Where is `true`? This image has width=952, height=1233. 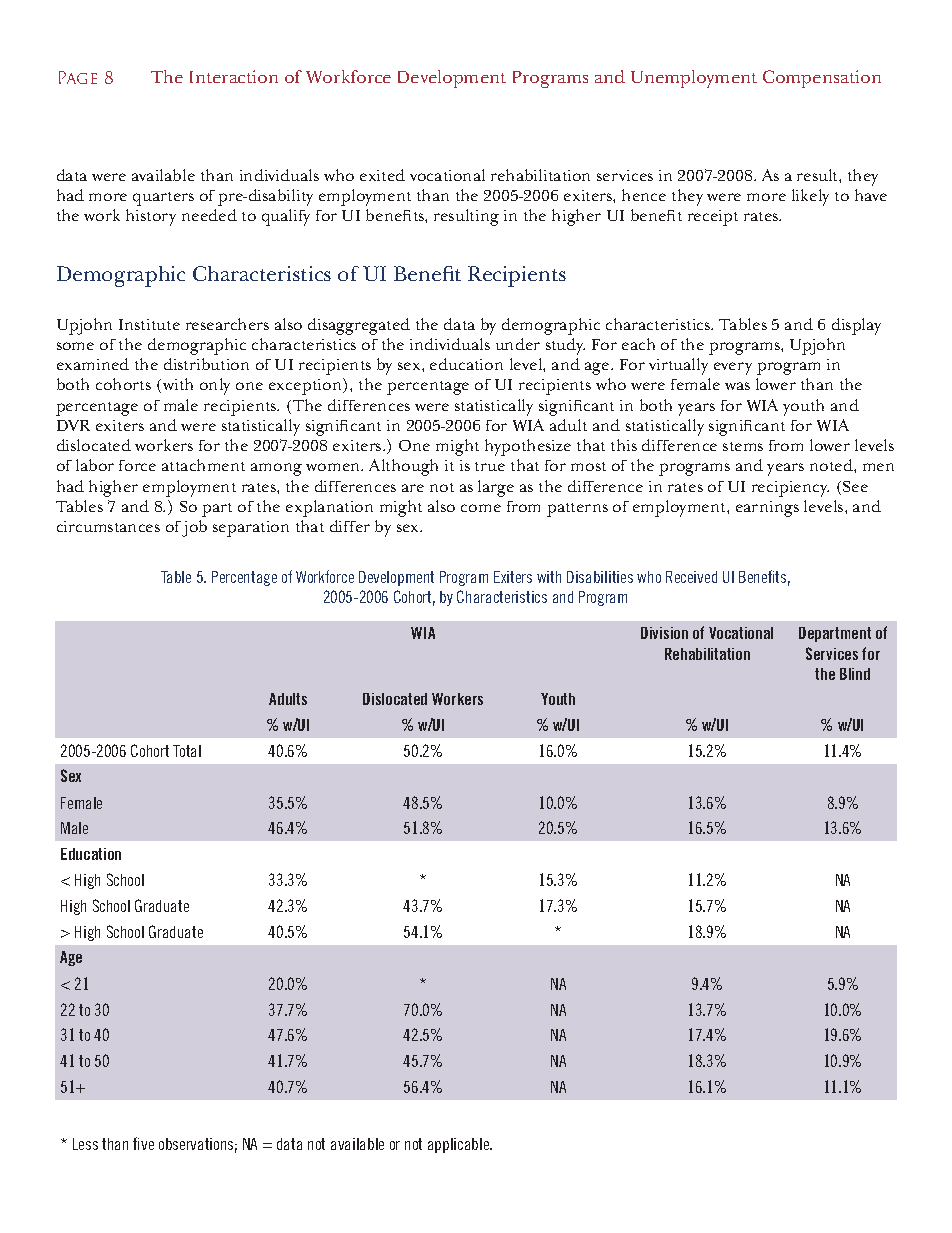 true is located at coordinates (490, 466).
